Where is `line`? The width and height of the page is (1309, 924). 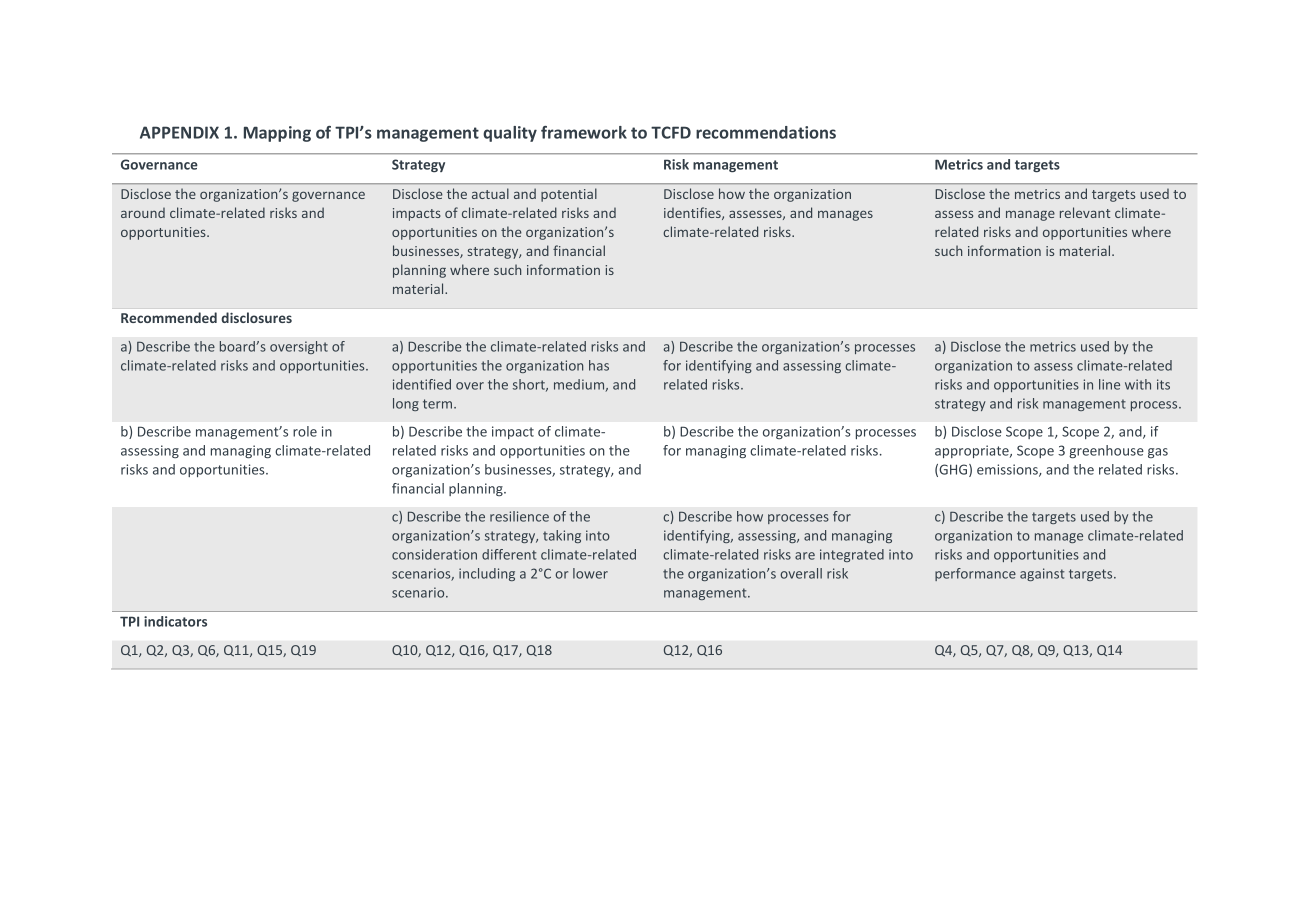
line is located at coordinates (1109, 384).
